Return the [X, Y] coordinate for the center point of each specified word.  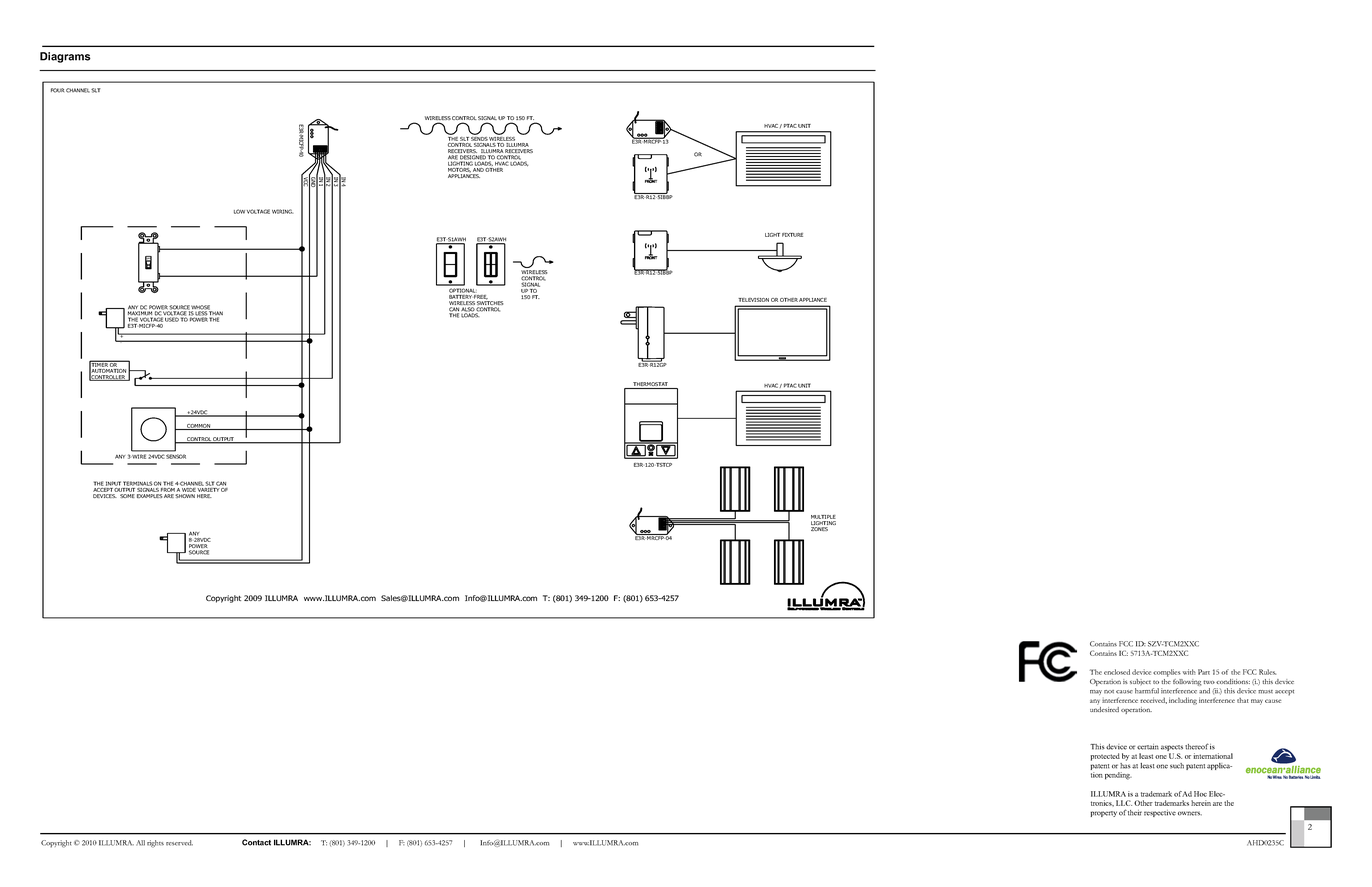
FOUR [57, 90]
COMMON [199, 427]
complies [1167, 673]
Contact [256, 842]
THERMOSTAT [650, 385]
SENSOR [176, 456]
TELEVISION [753, 300]
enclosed [1117, 672]
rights [155, 844]
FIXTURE [792, 235]
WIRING [282, 211]
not [1109, 692]
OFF [148, 259]
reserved [179, 843]
